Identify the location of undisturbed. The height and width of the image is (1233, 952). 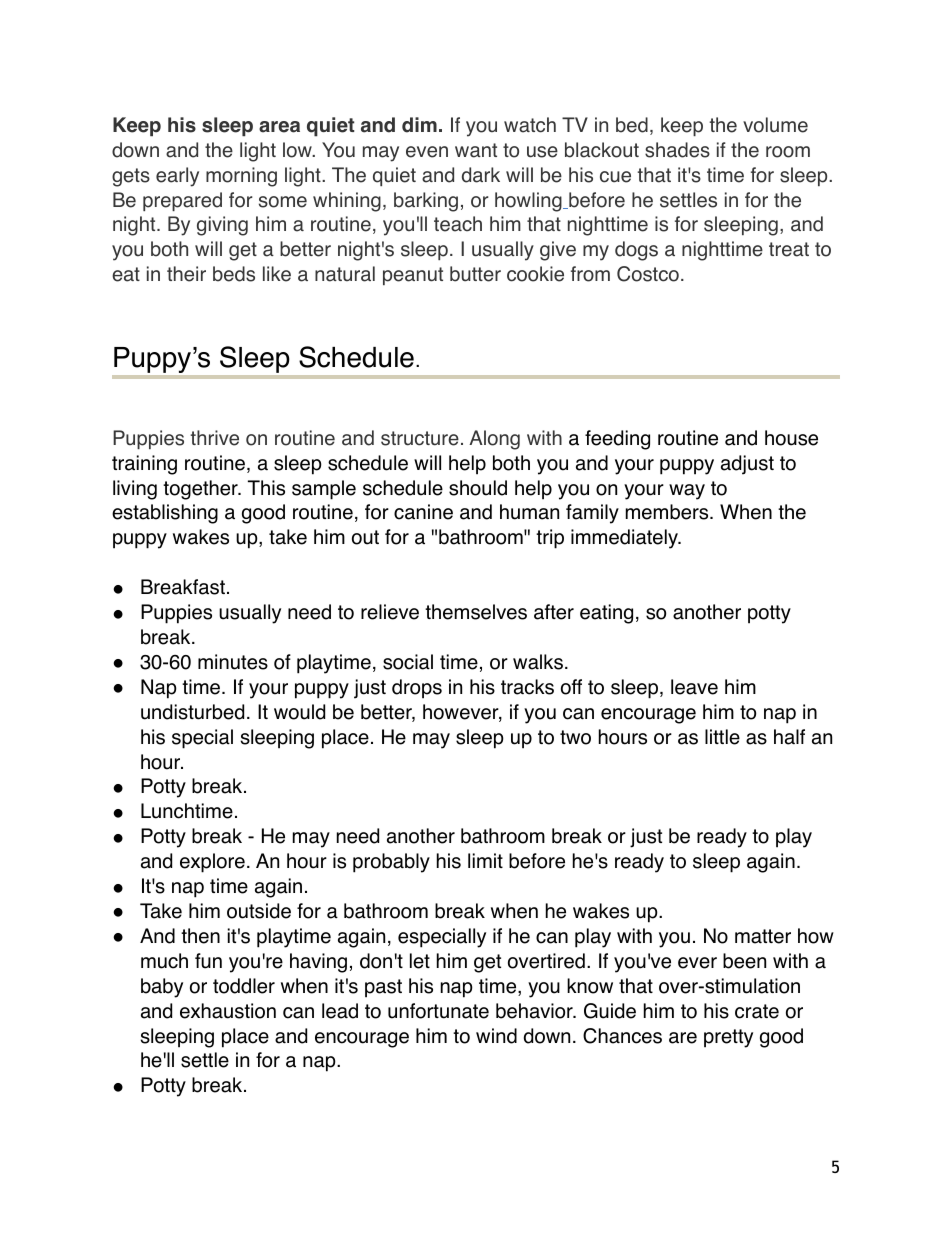
(192, 712).
